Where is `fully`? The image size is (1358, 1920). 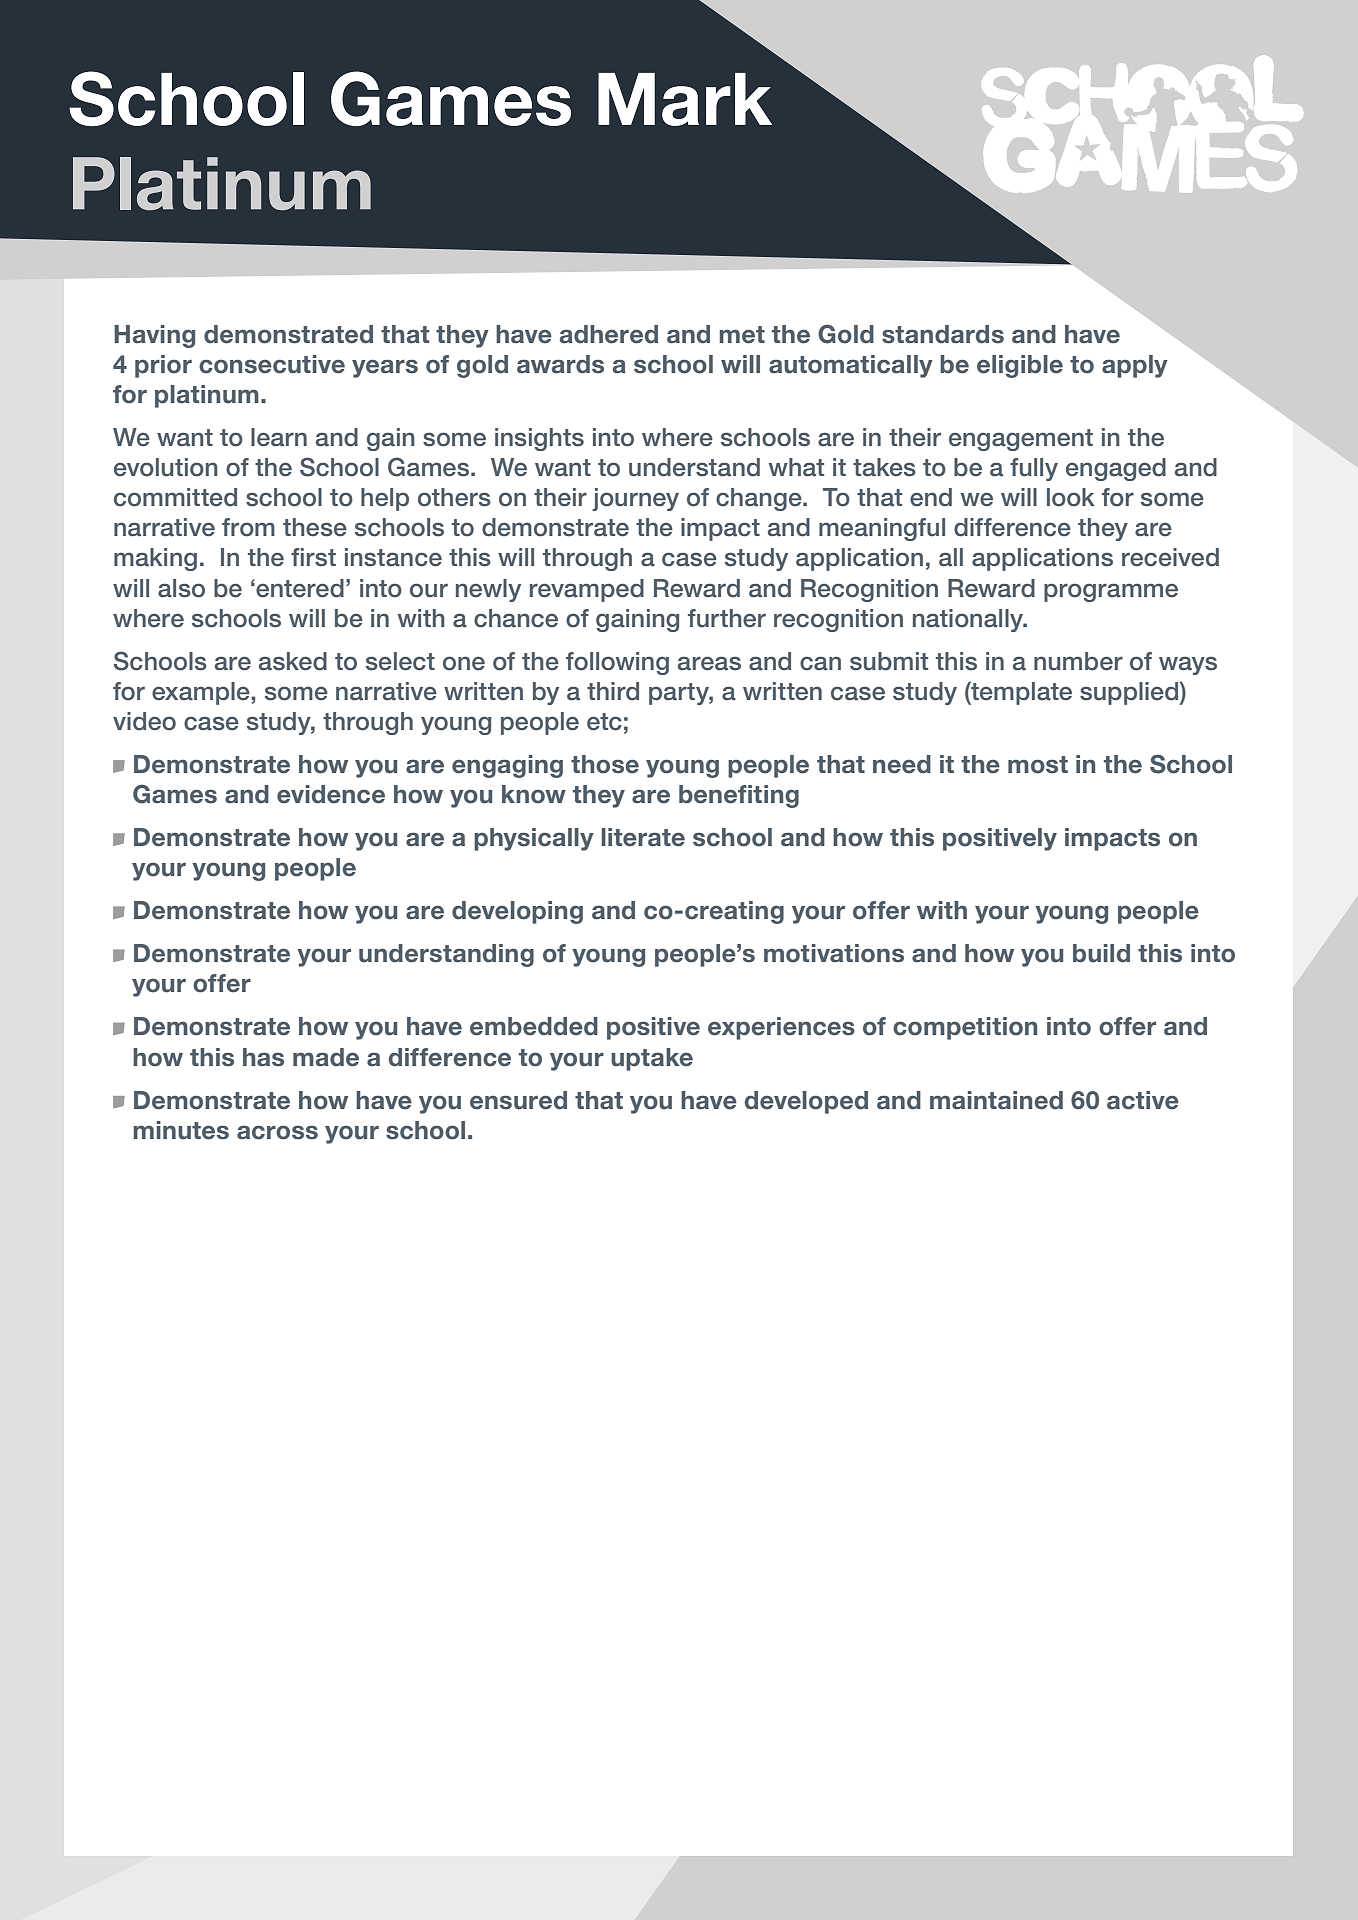 fully is located at coordinates (1034, 469).
